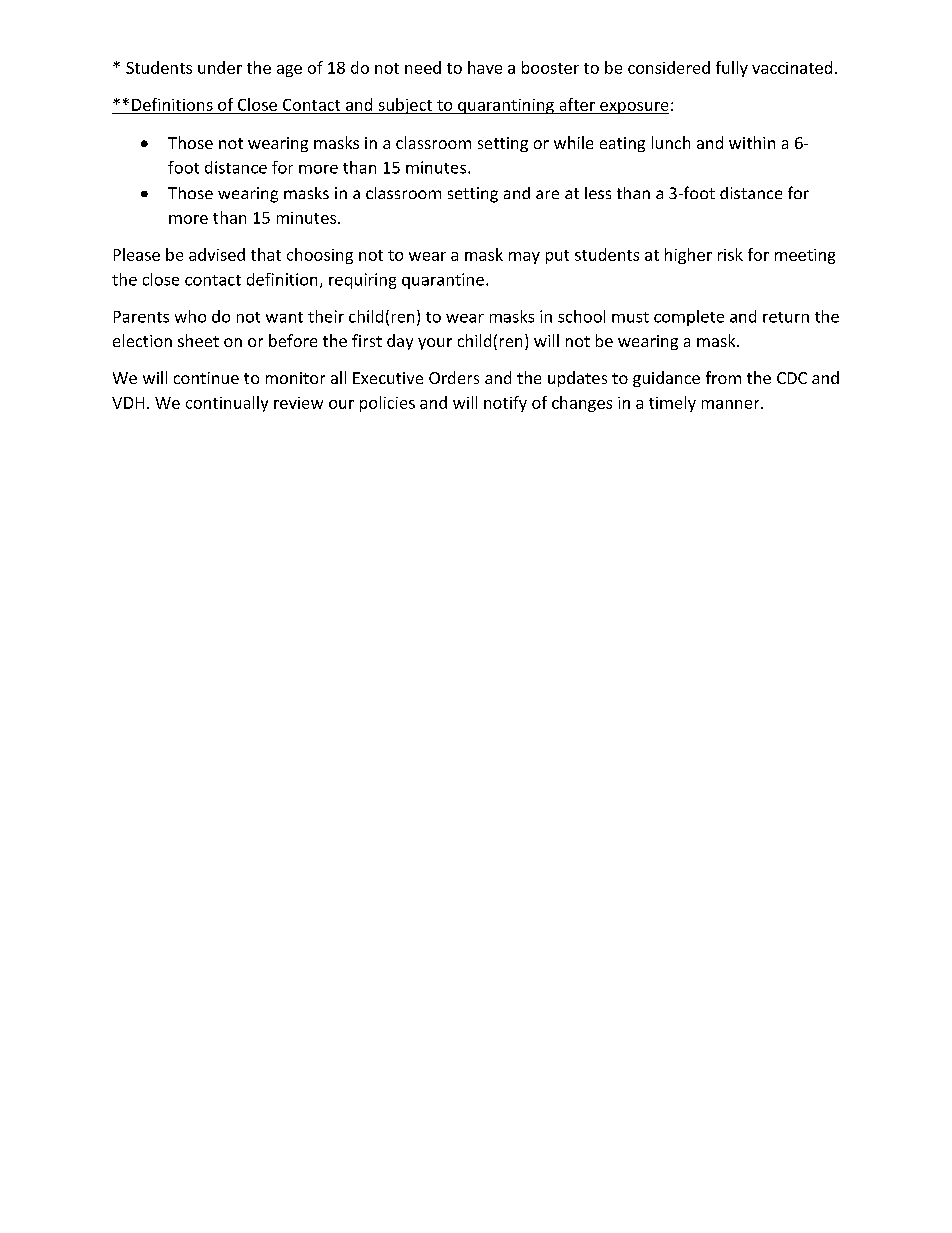 This document has width=952, height=1233. What do you see at coordinates (689, 318) in the document?
I see `complete` at bounding box center [689, 318].
